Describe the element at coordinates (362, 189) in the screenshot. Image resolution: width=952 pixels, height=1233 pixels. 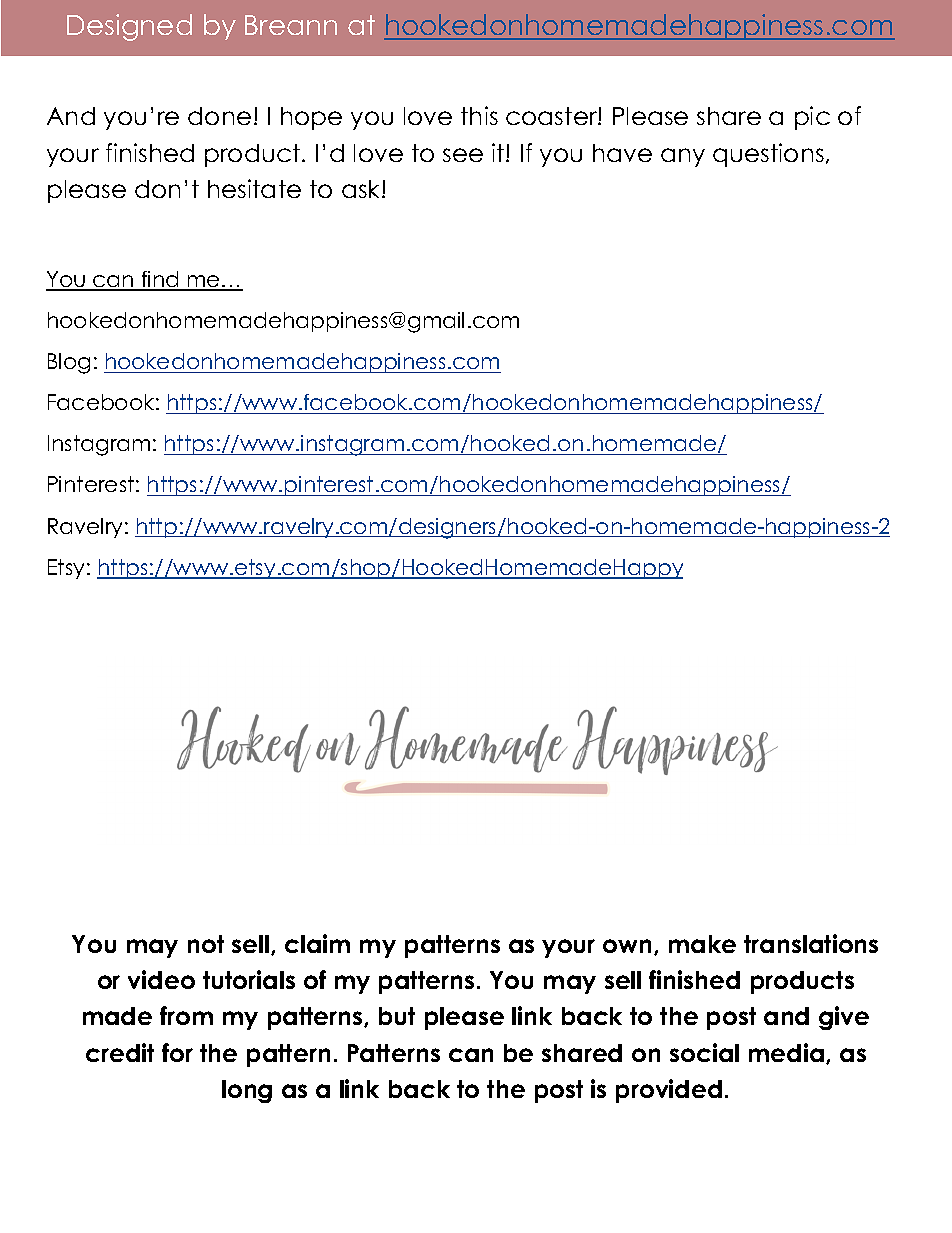
I see `ask` at that location.
